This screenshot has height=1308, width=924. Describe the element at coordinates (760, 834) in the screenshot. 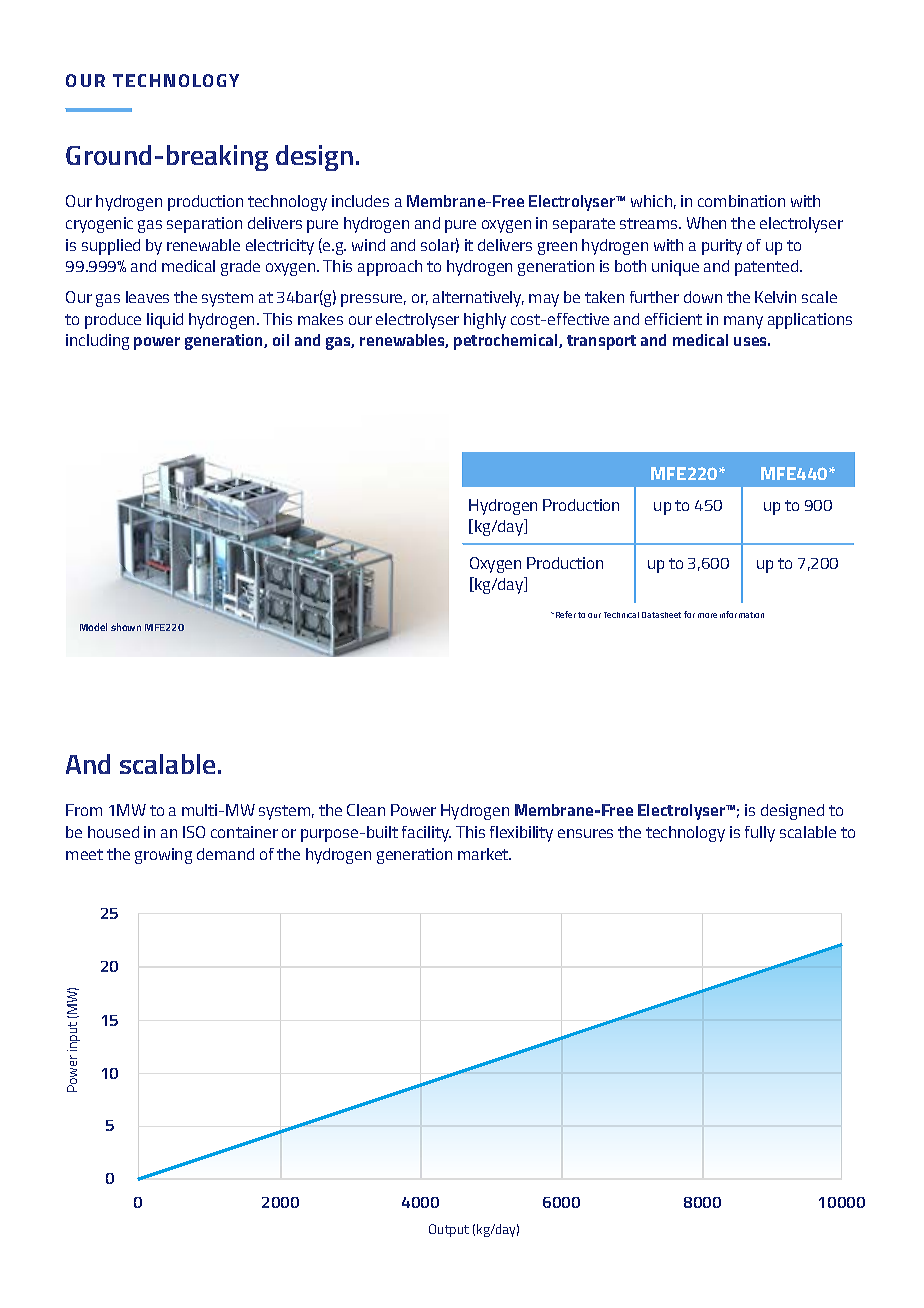

I see `fully` at that location.
